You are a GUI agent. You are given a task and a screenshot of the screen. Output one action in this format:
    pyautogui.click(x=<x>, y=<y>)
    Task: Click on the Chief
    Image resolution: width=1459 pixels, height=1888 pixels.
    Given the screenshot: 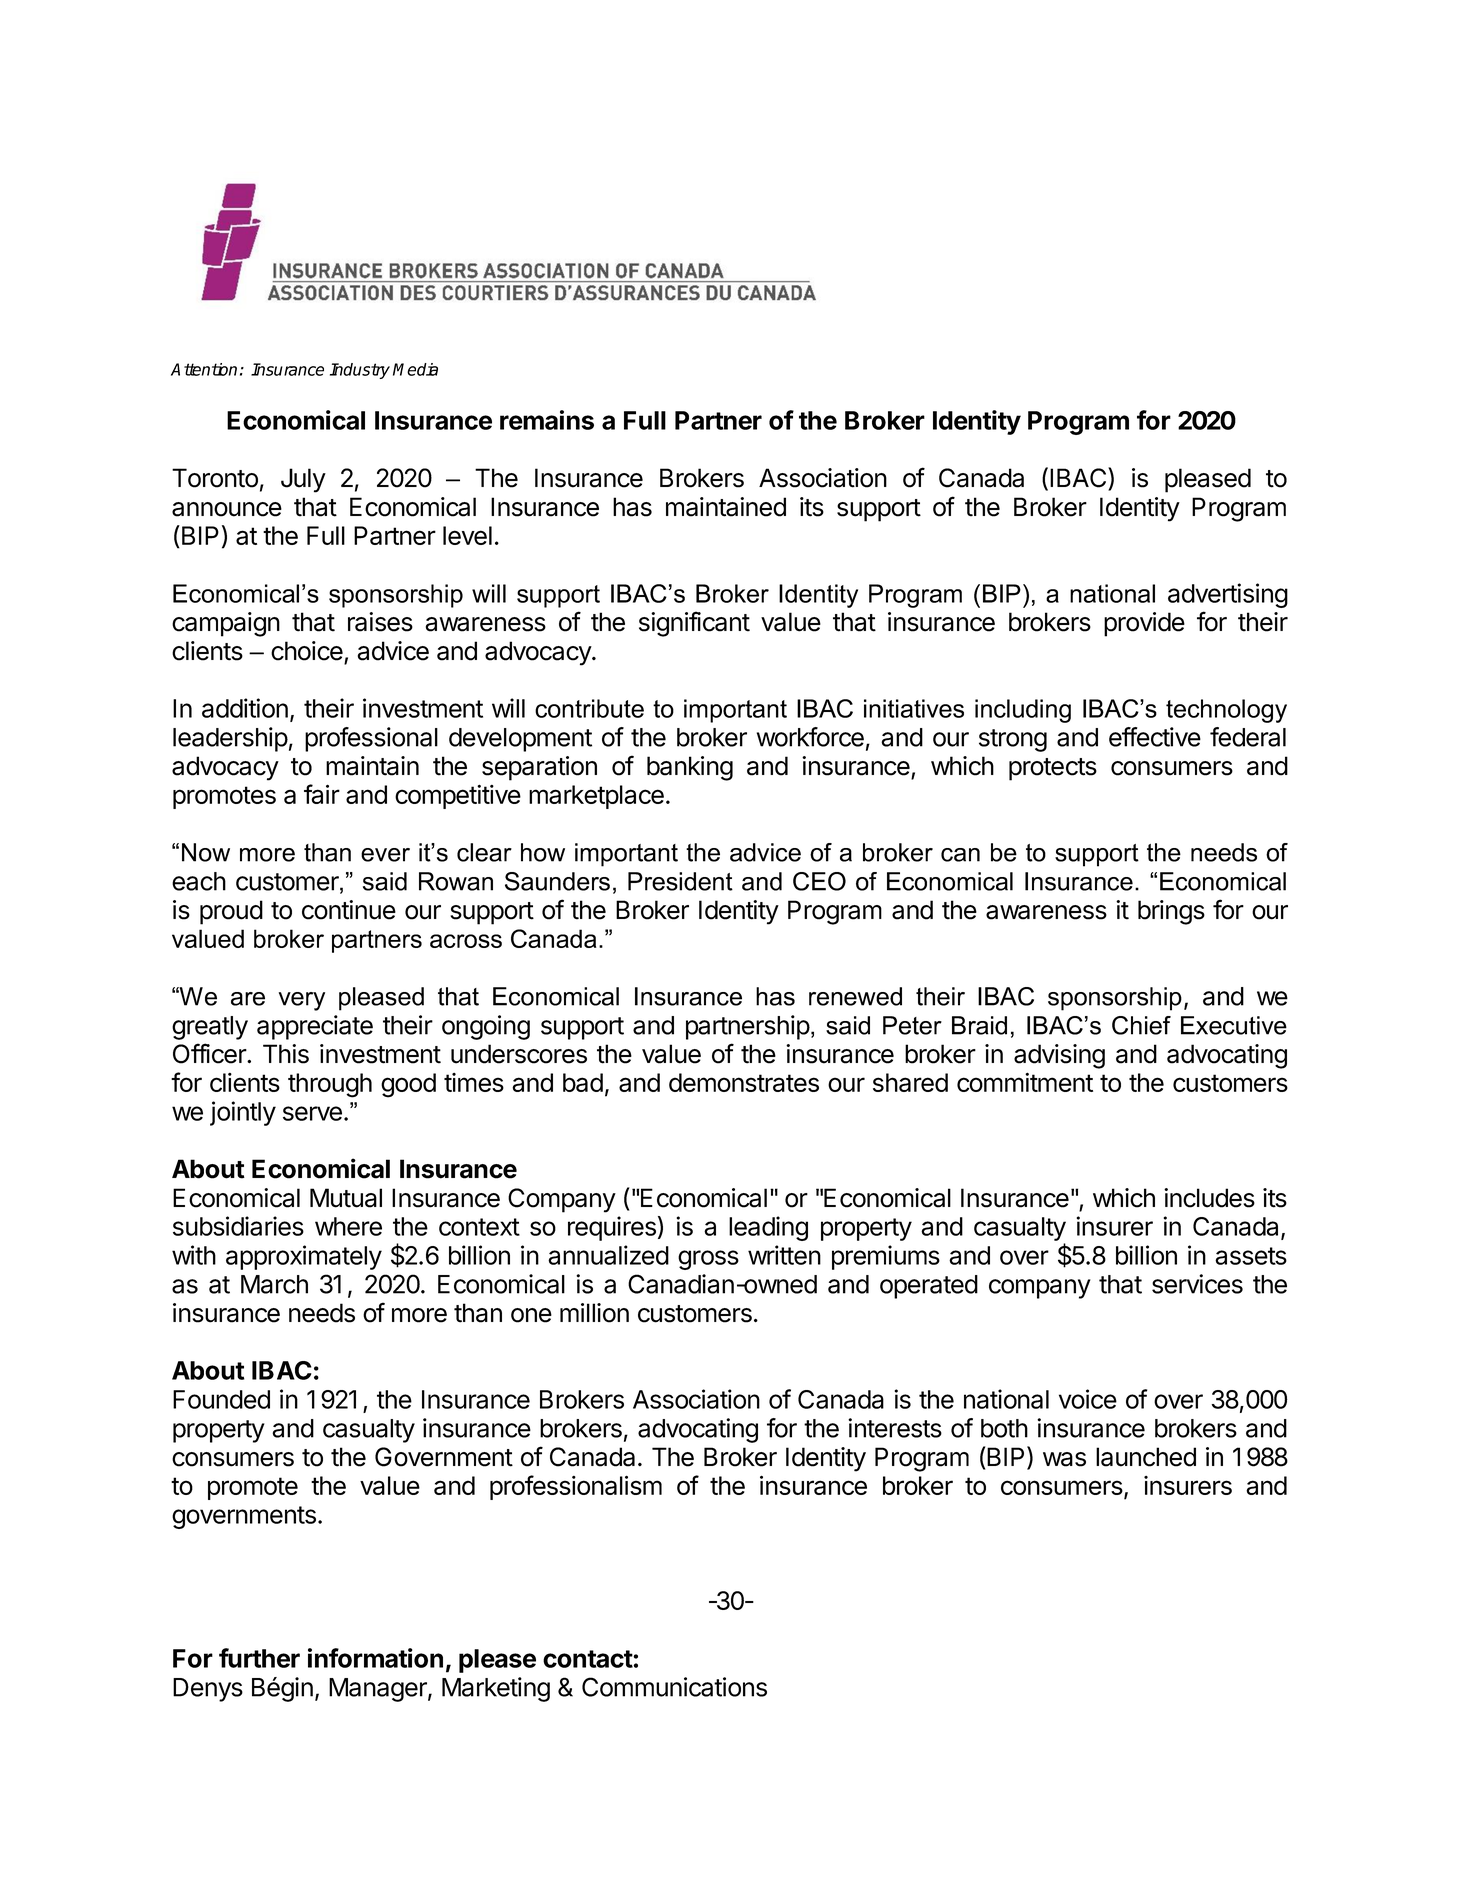 What is the action you would take?
    pyautogui.click(x=1141, y=1025)
